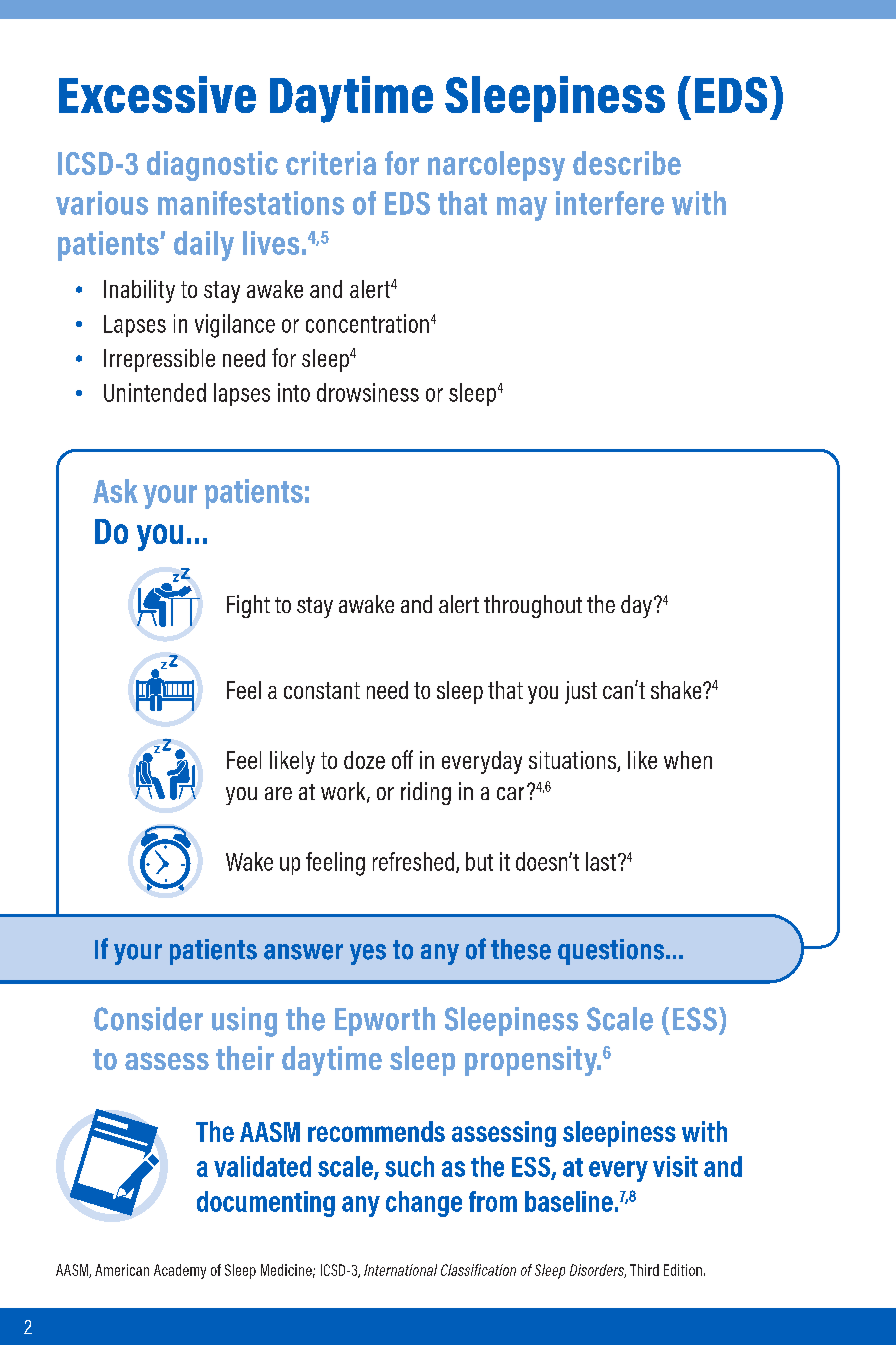 The image size is (896, 1345). Describe the element at coordinates (627, 163) in the page. I see `describe` at that location.
